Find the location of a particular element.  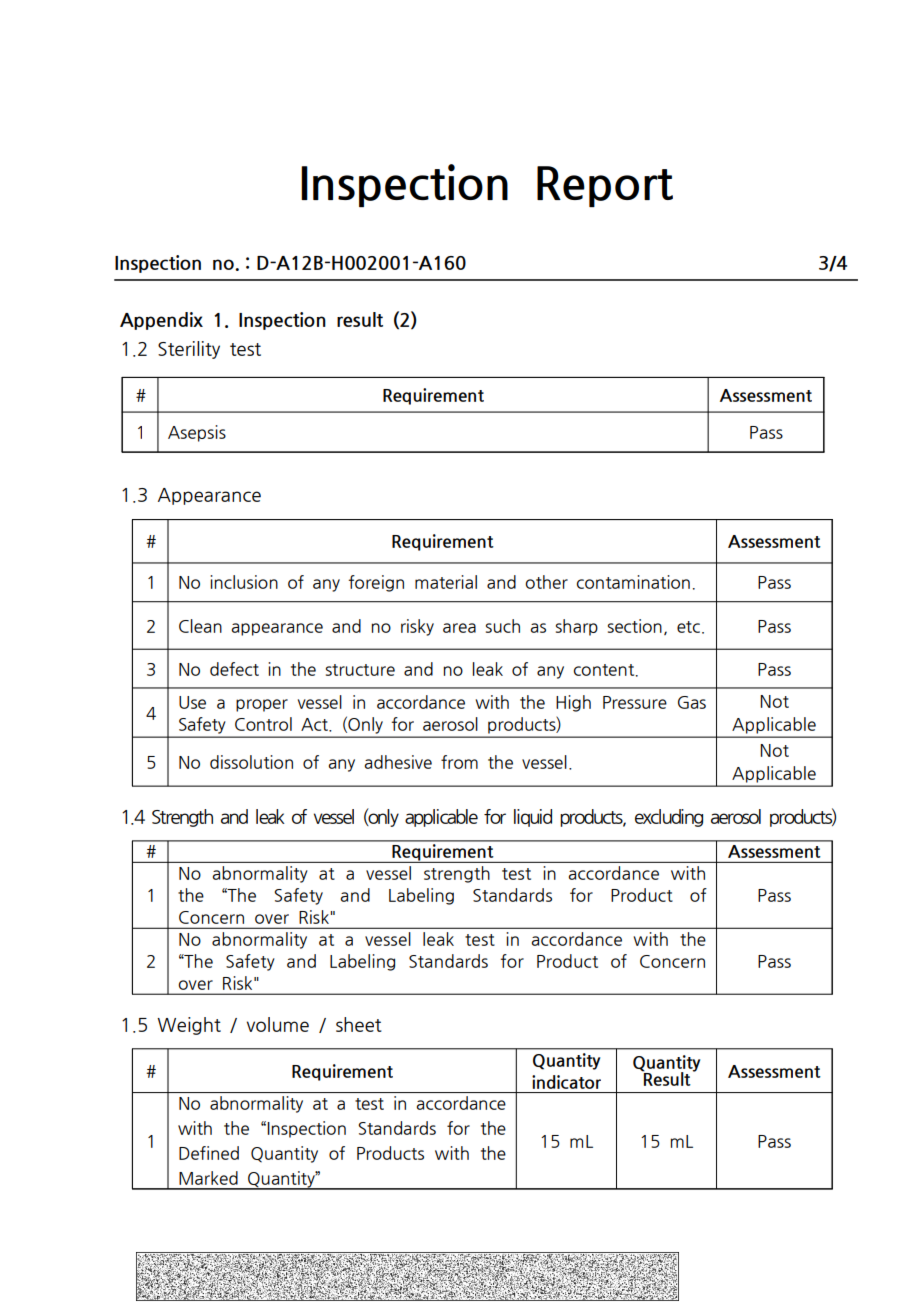

Appendix is located at coordinates (161, 321).
